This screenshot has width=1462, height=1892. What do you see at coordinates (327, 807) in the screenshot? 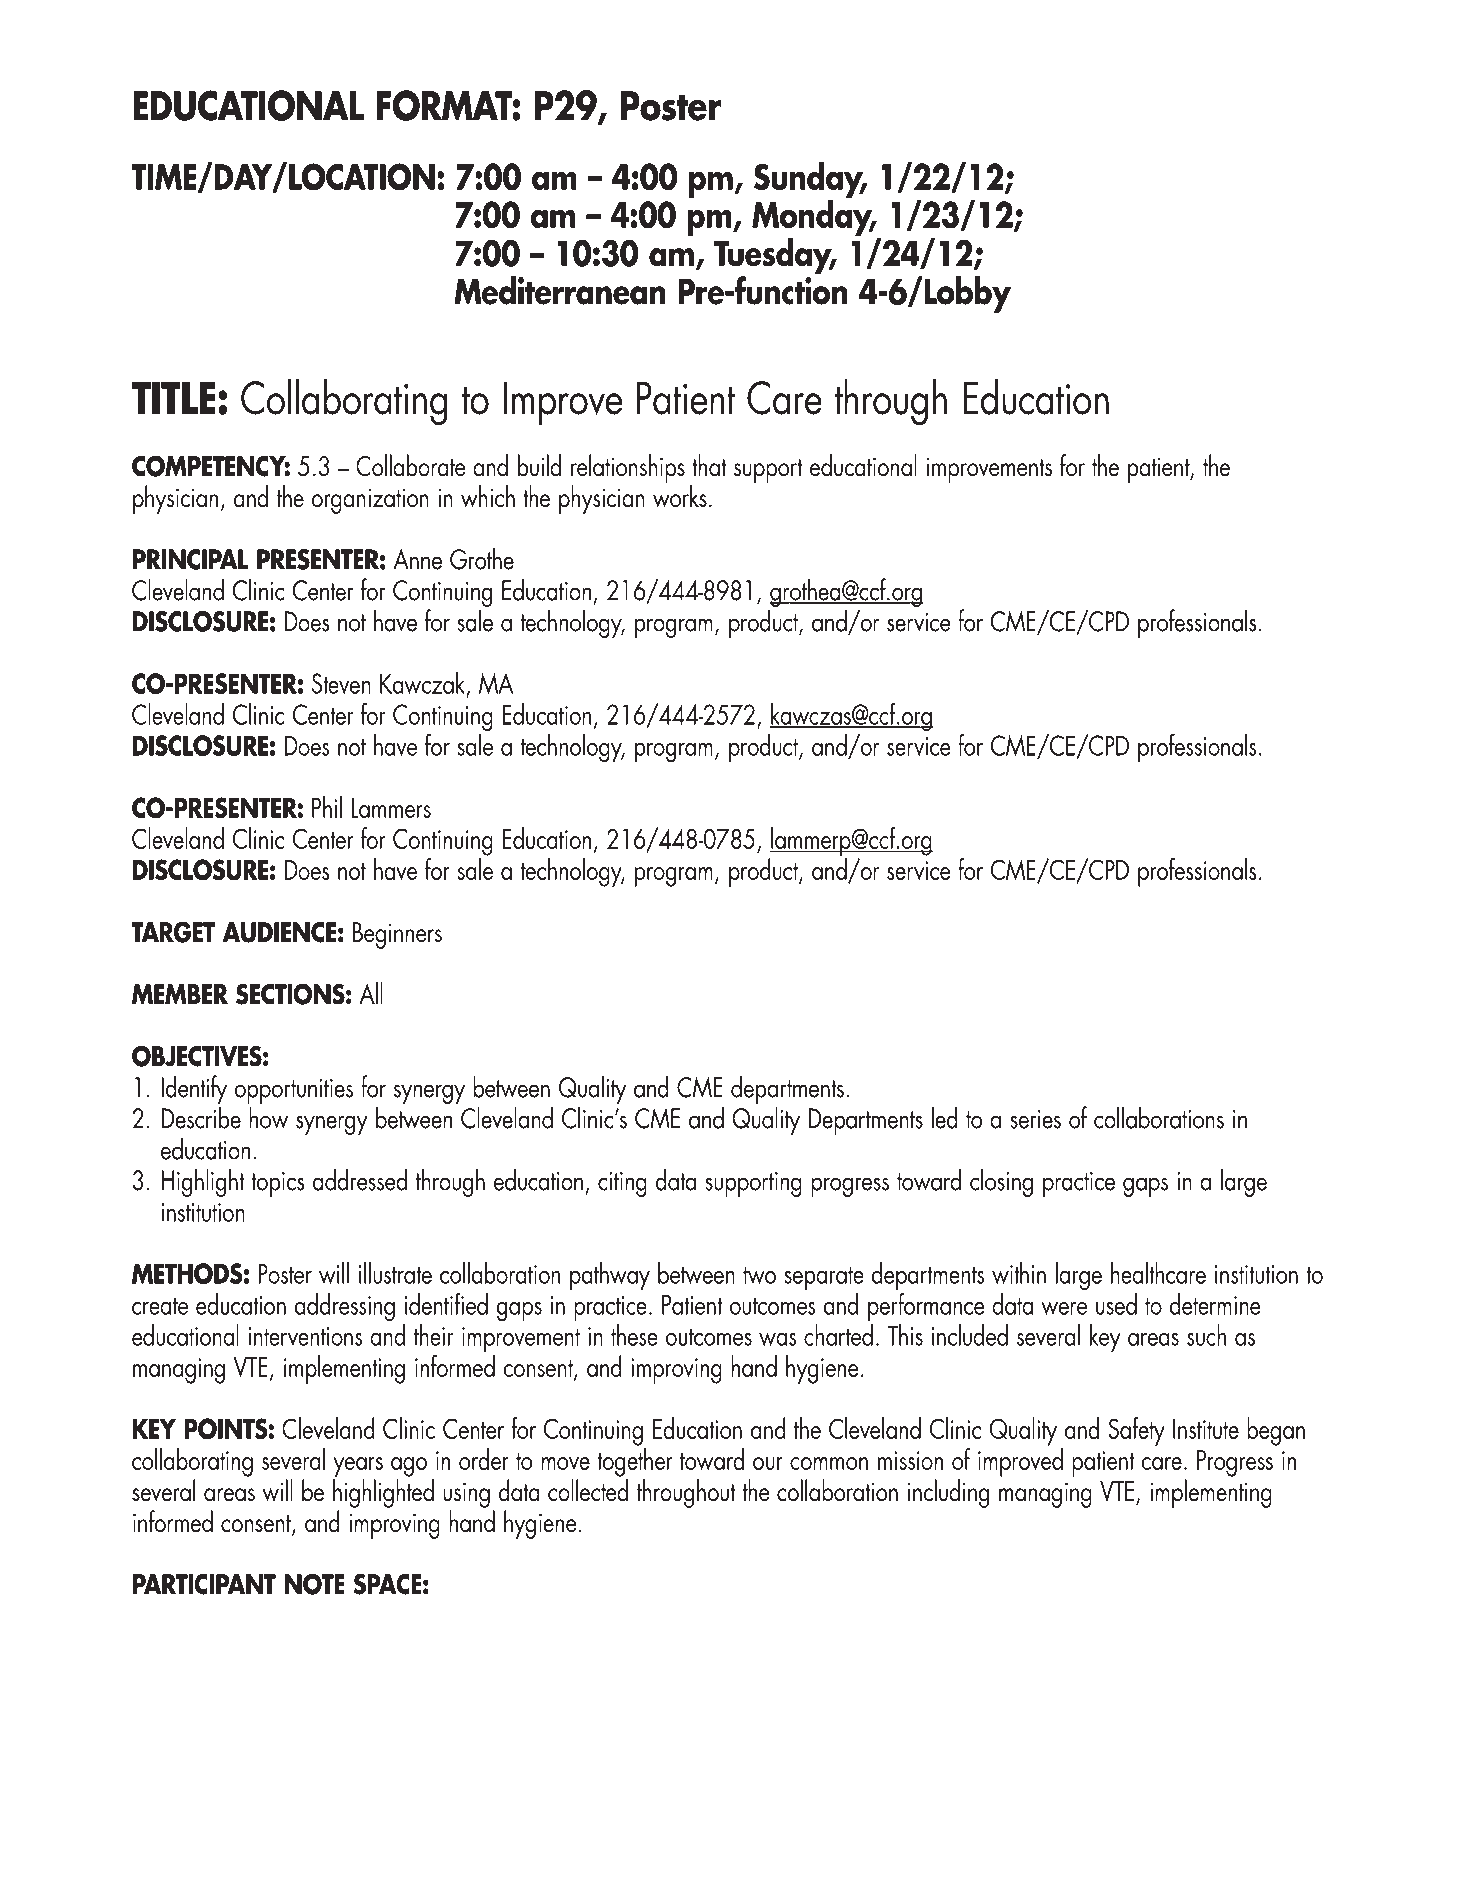
I see `Phil` at bounding box center [327, 807].
